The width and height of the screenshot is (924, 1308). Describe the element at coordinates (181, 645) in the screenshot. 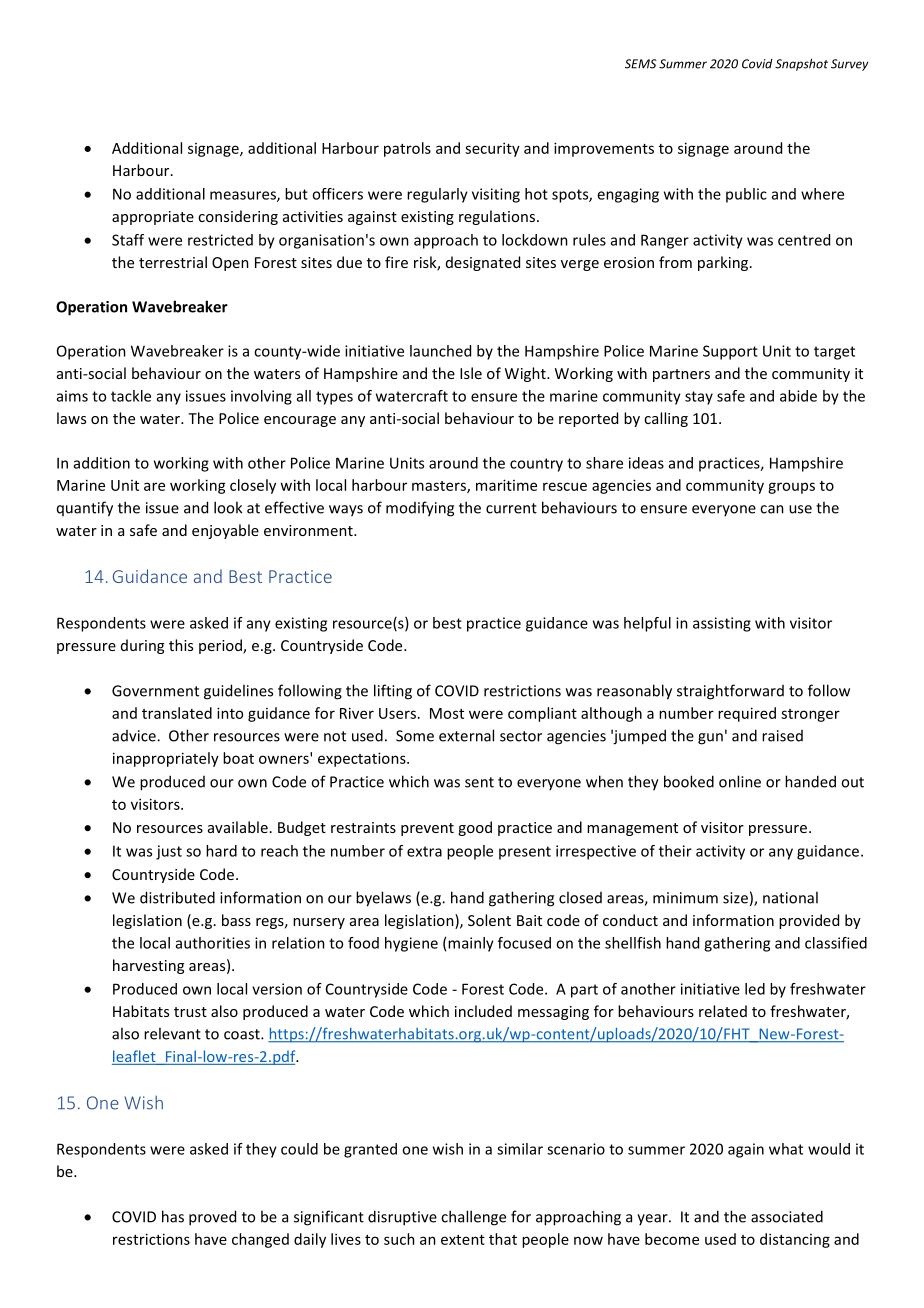

I see `this` at that location.
